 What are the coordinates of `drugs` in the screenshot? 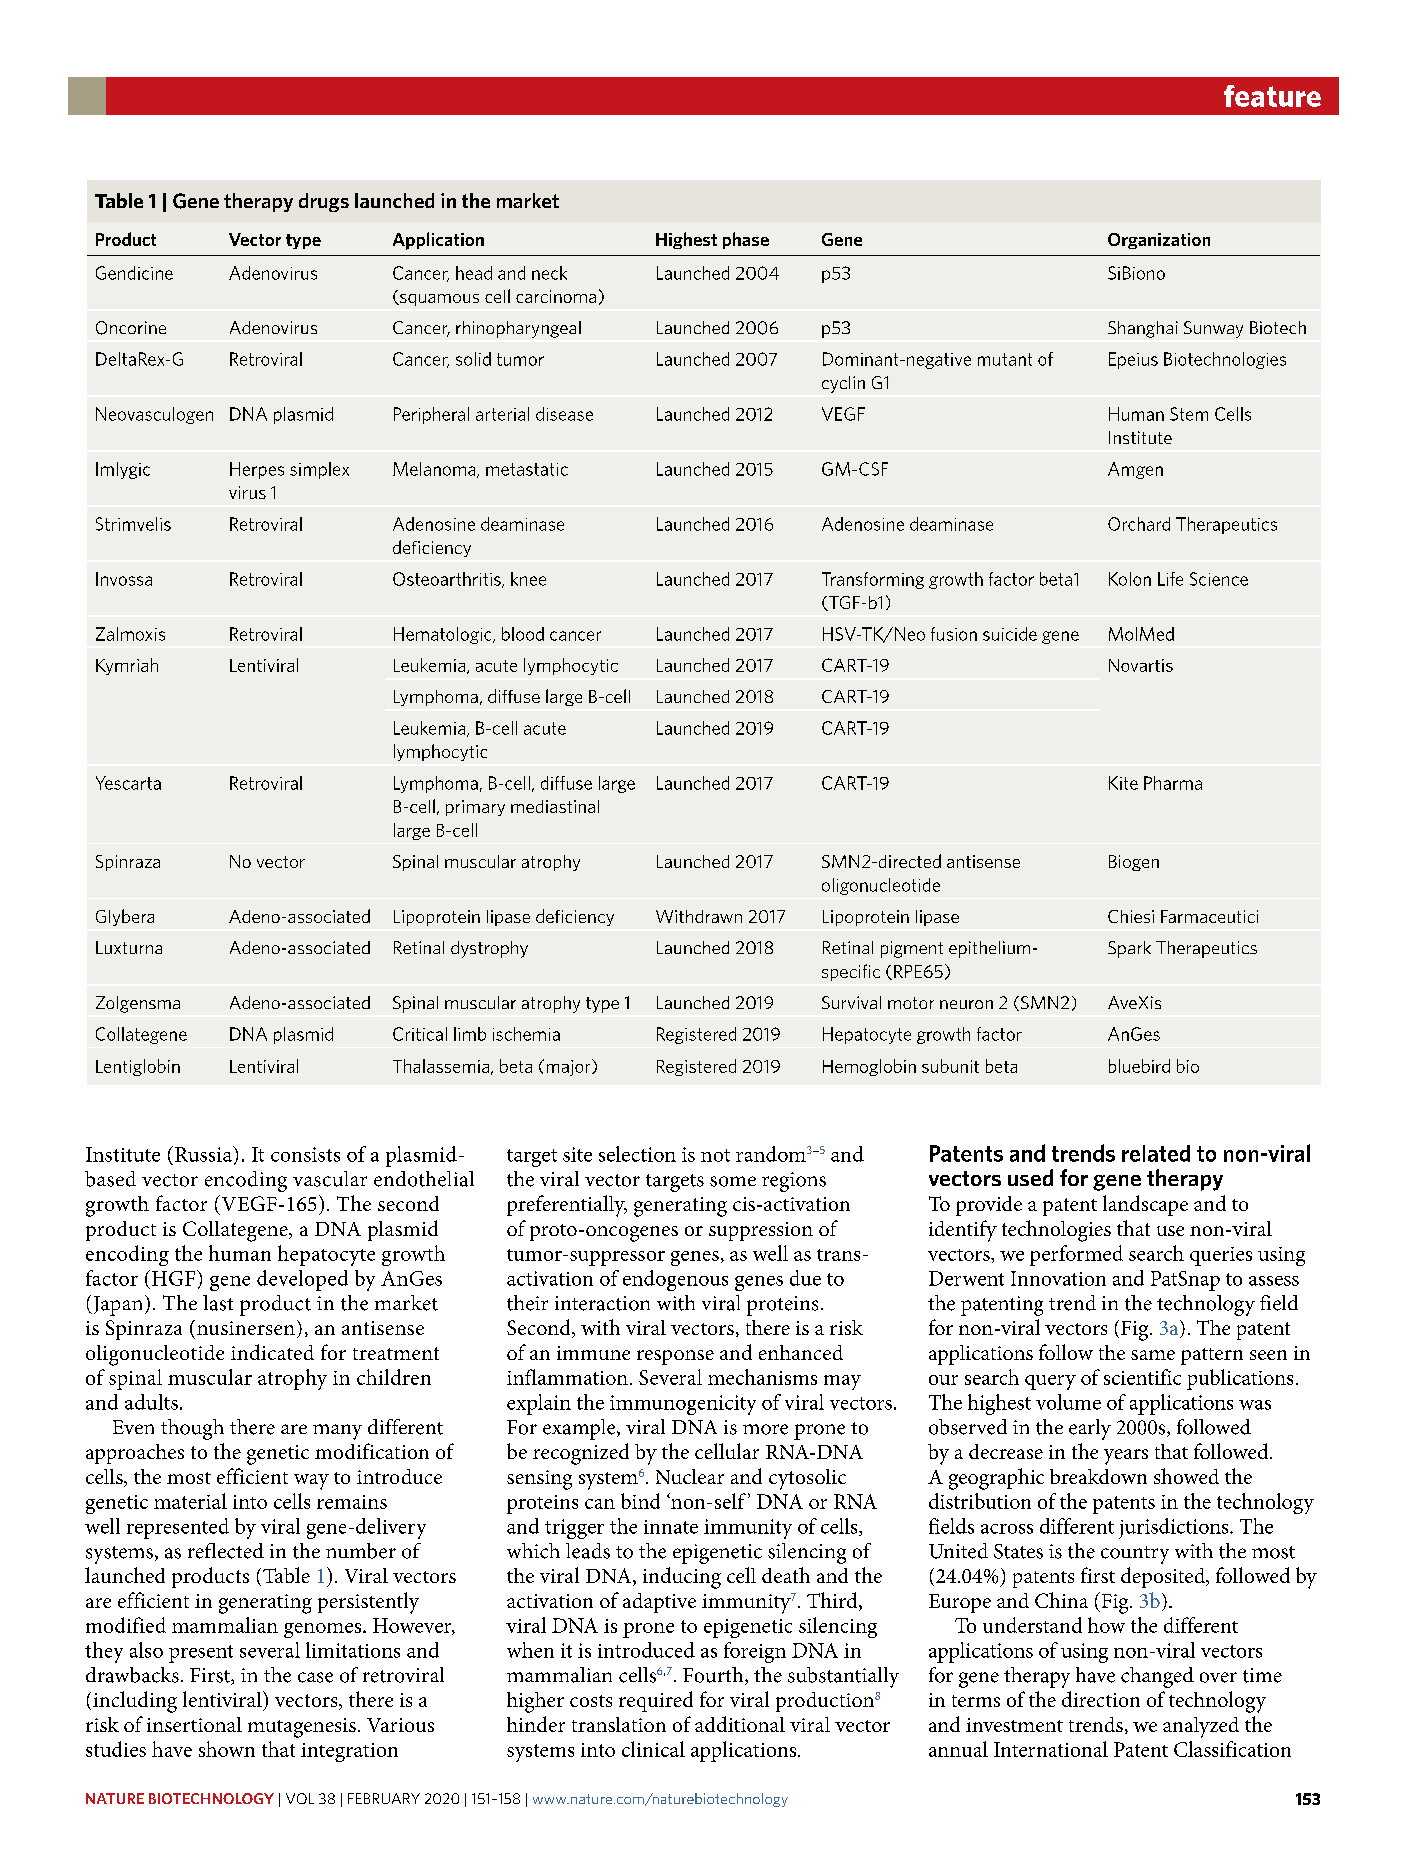 It's located at (324, 202).
